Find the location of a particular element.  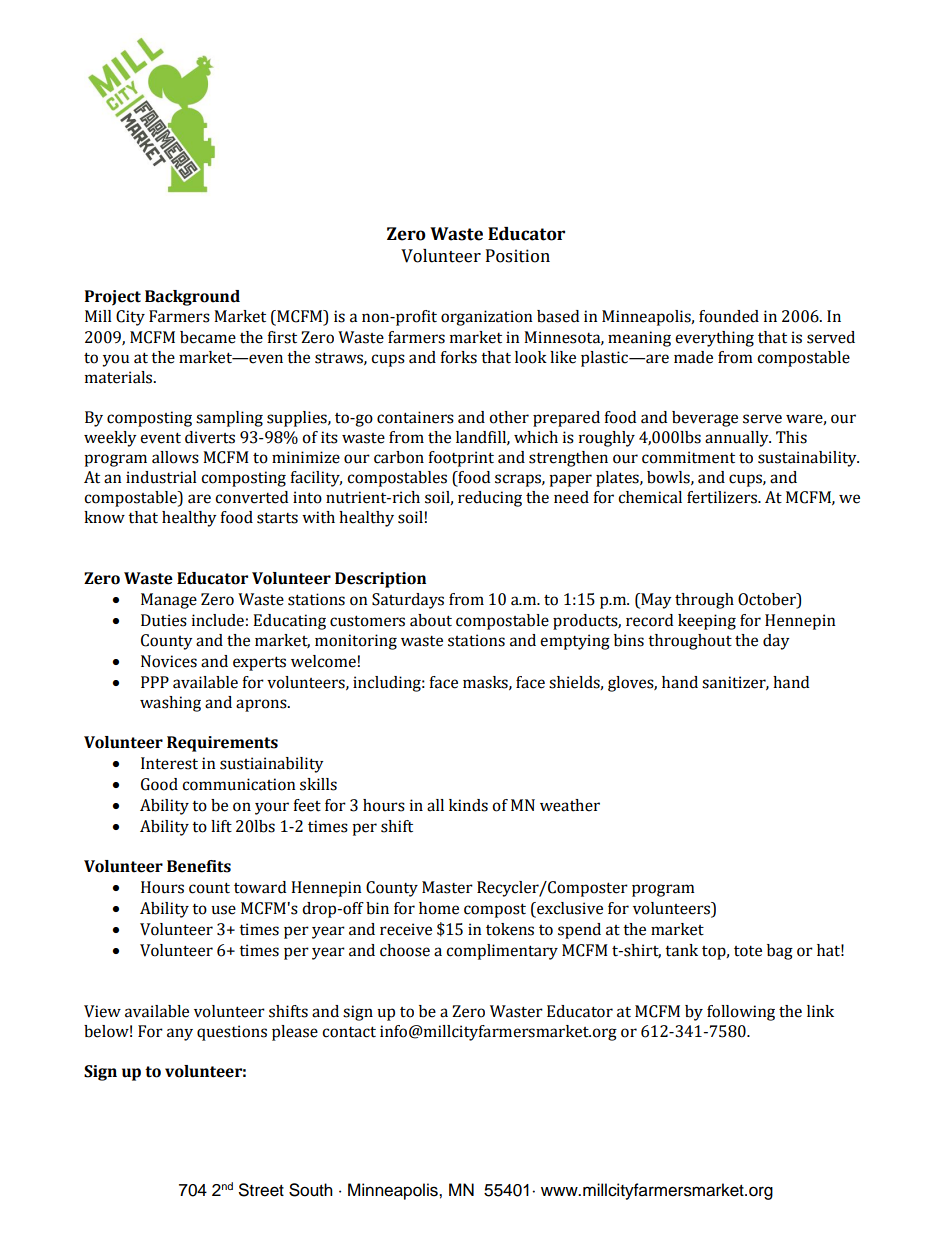

Street is located at coordinates (261, 1190).
